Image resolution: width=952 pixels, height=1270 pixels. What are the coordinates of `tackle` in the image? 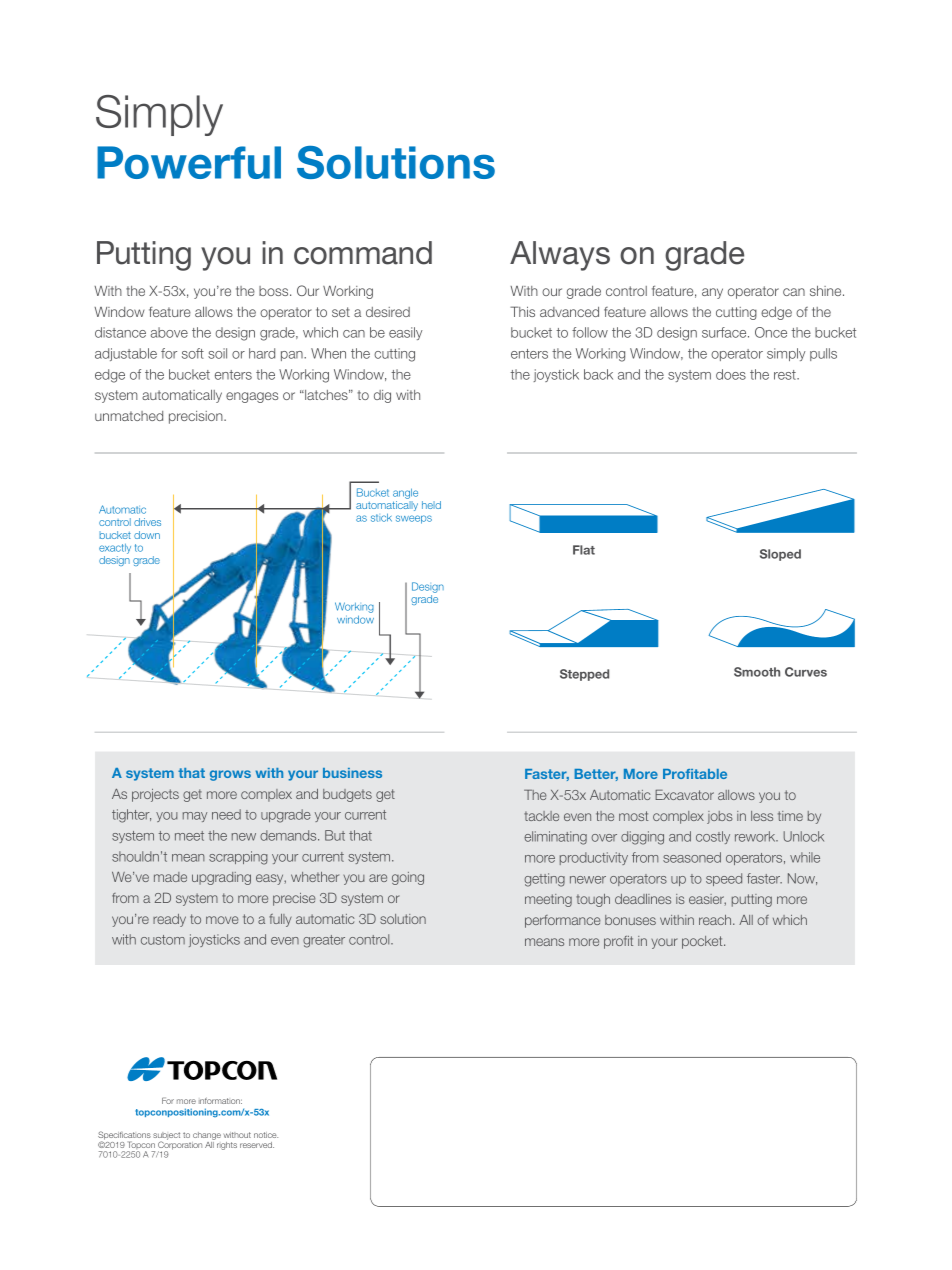 It's located at (541, 816).
